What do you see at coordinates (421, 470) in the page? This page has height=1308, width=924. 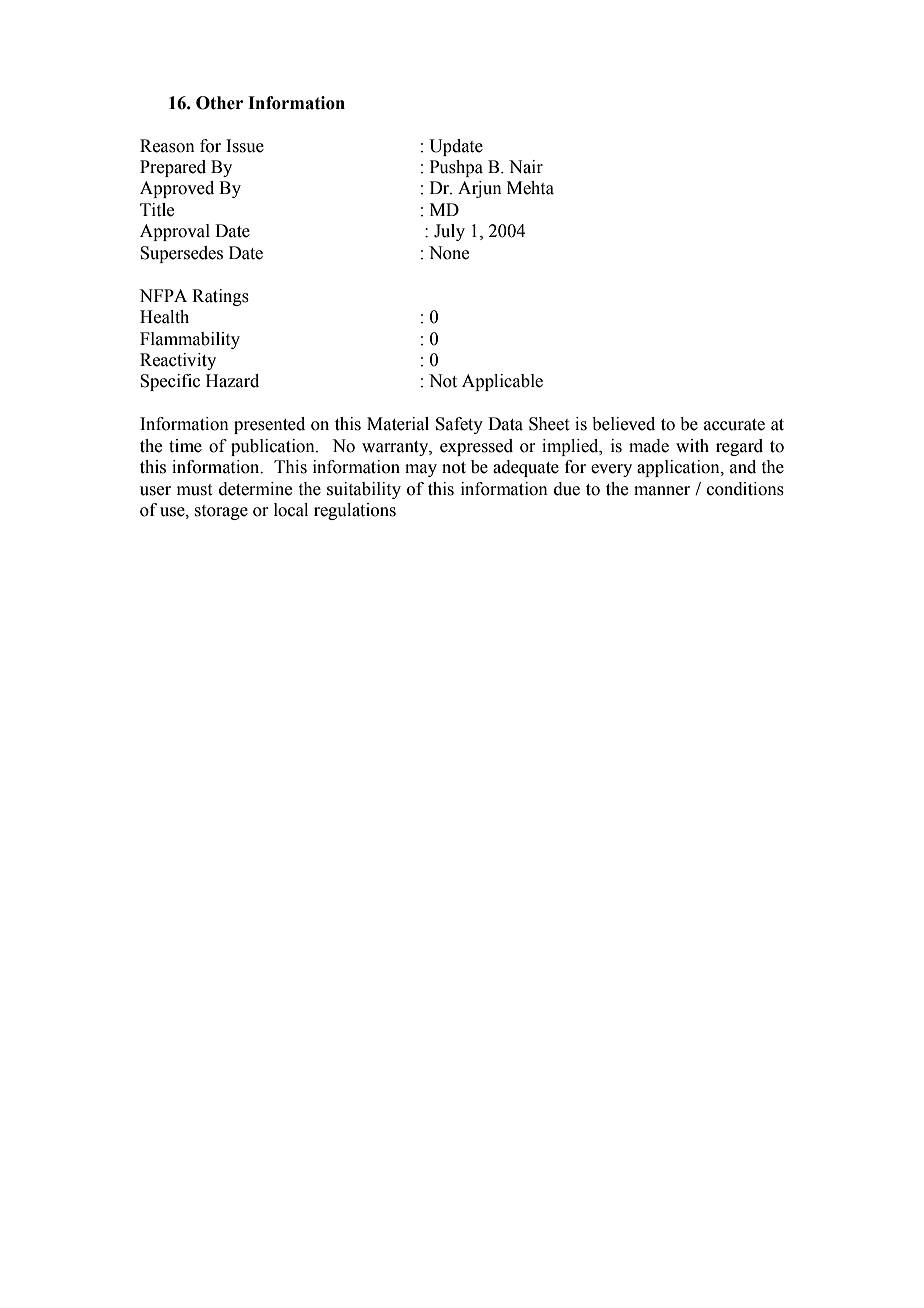 I see `may` at bounding box center [421, 470].
